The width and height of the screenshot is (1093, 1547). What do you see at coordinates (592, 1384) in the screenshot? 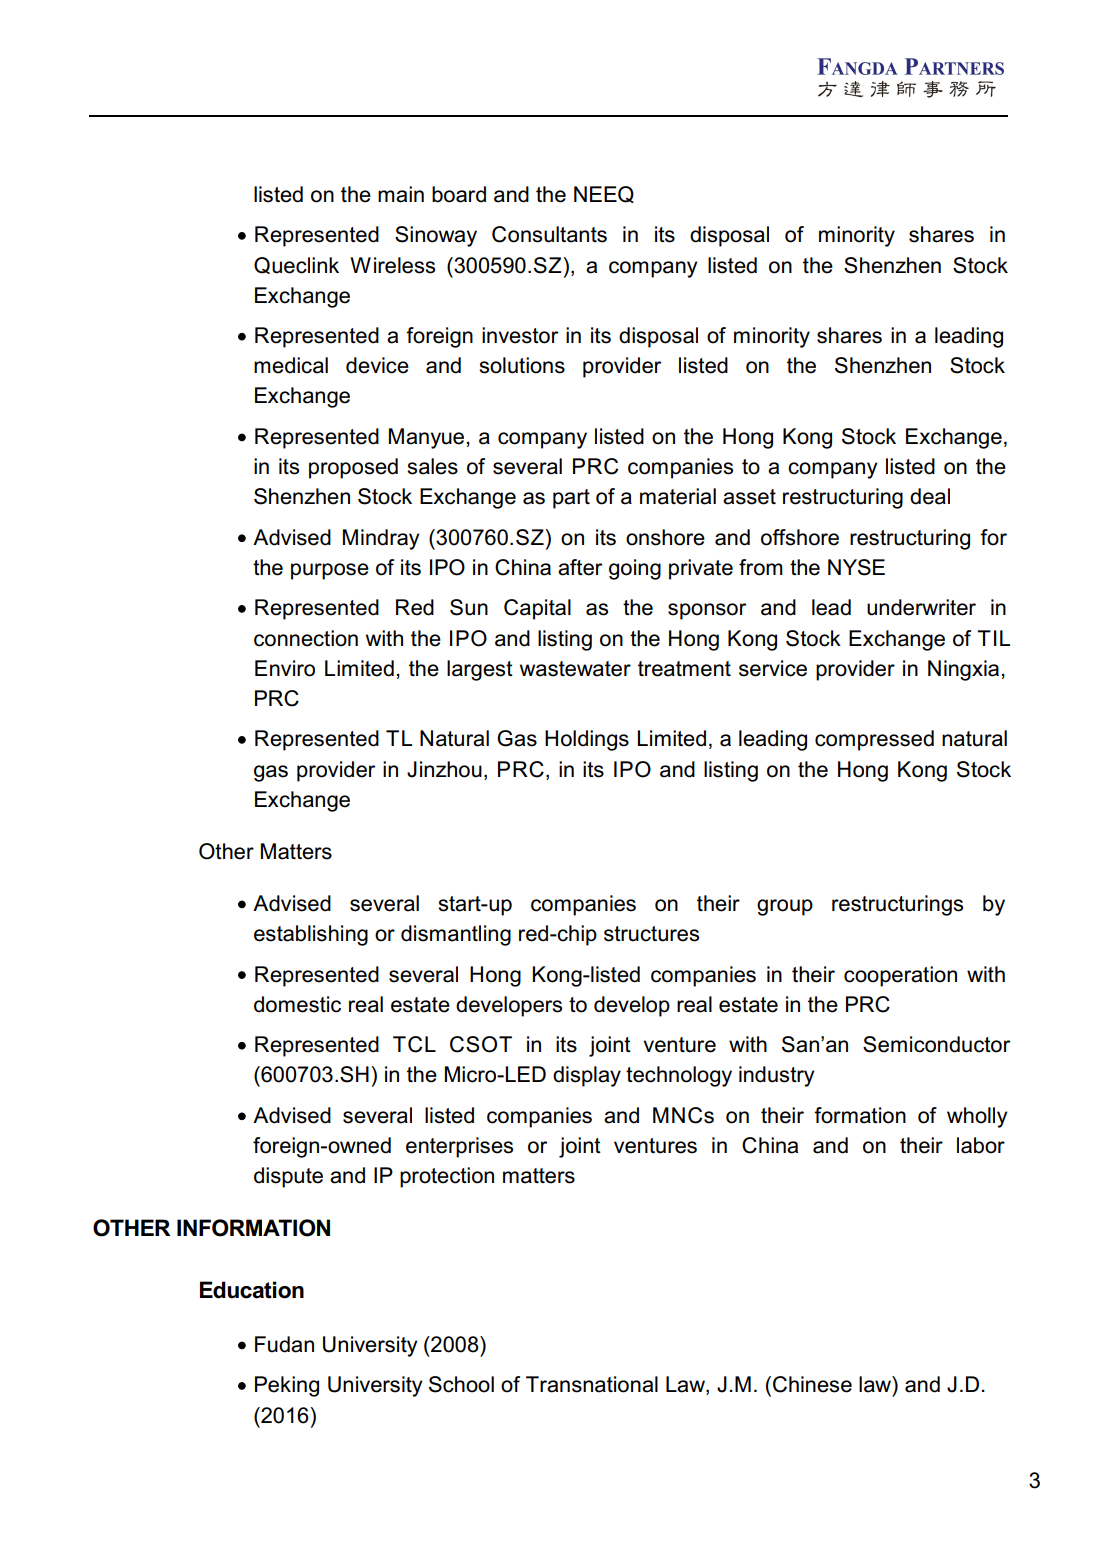
I see `Transnational` at bounding box center [592, 1384].
